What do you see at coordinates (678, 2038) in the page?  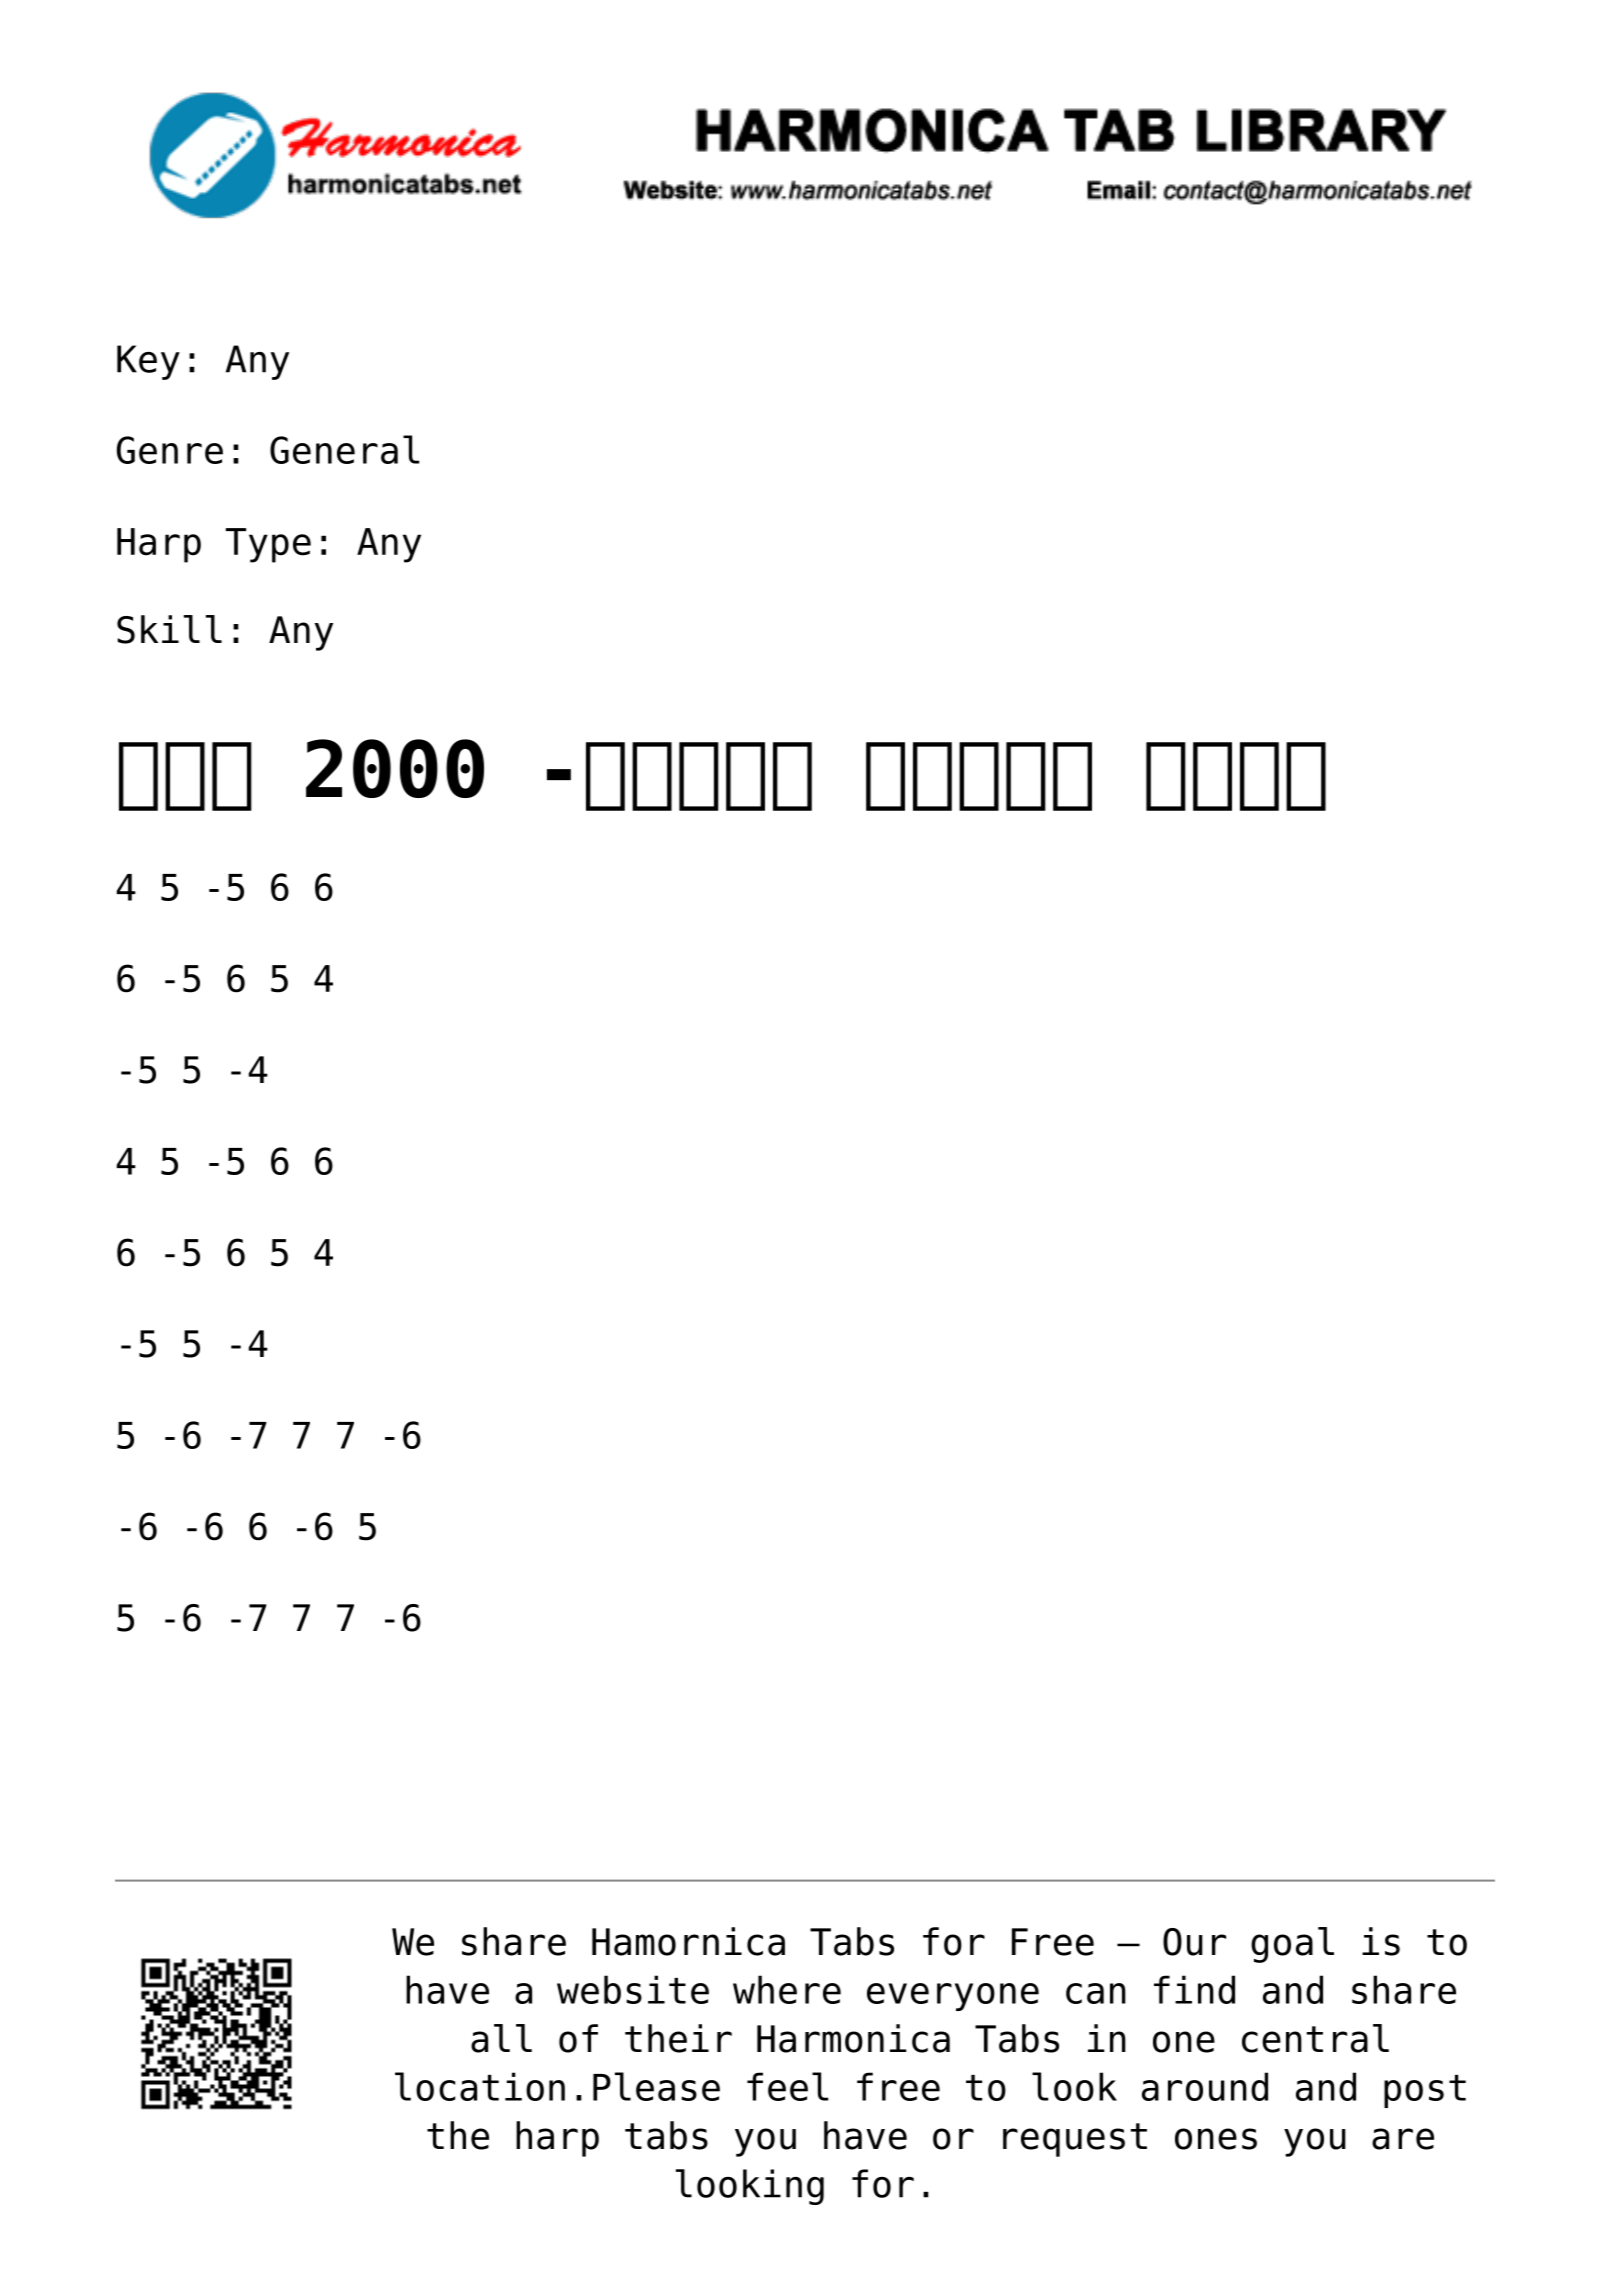 I see `their` at bounding box center [678, 2038].
